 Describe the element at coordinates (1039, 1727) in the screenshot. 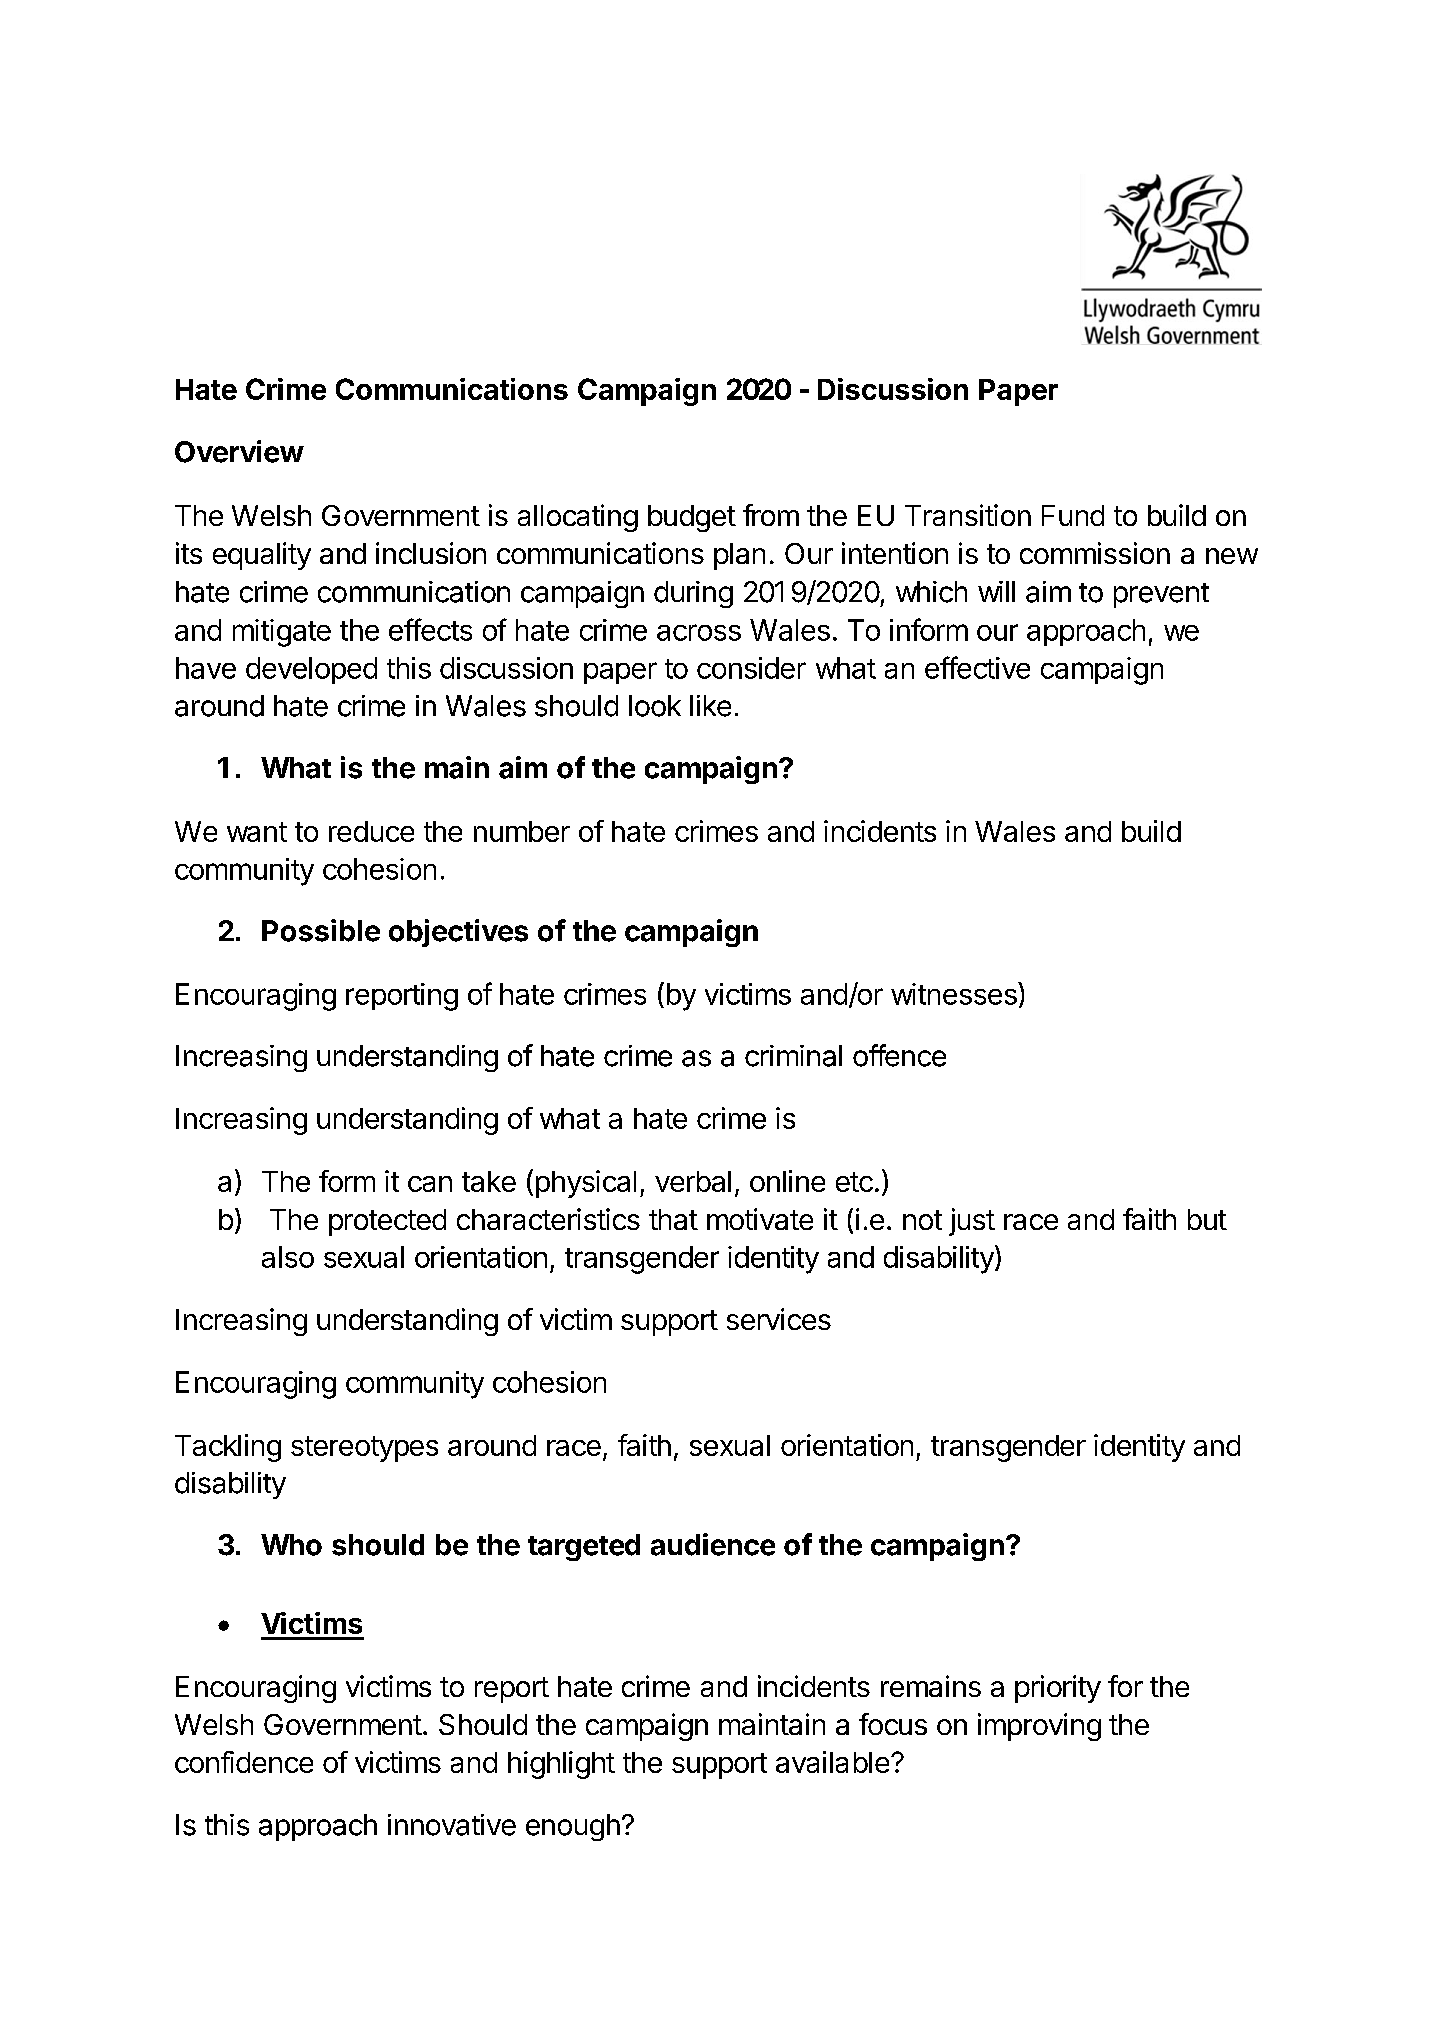

I see `improving` at that location.
